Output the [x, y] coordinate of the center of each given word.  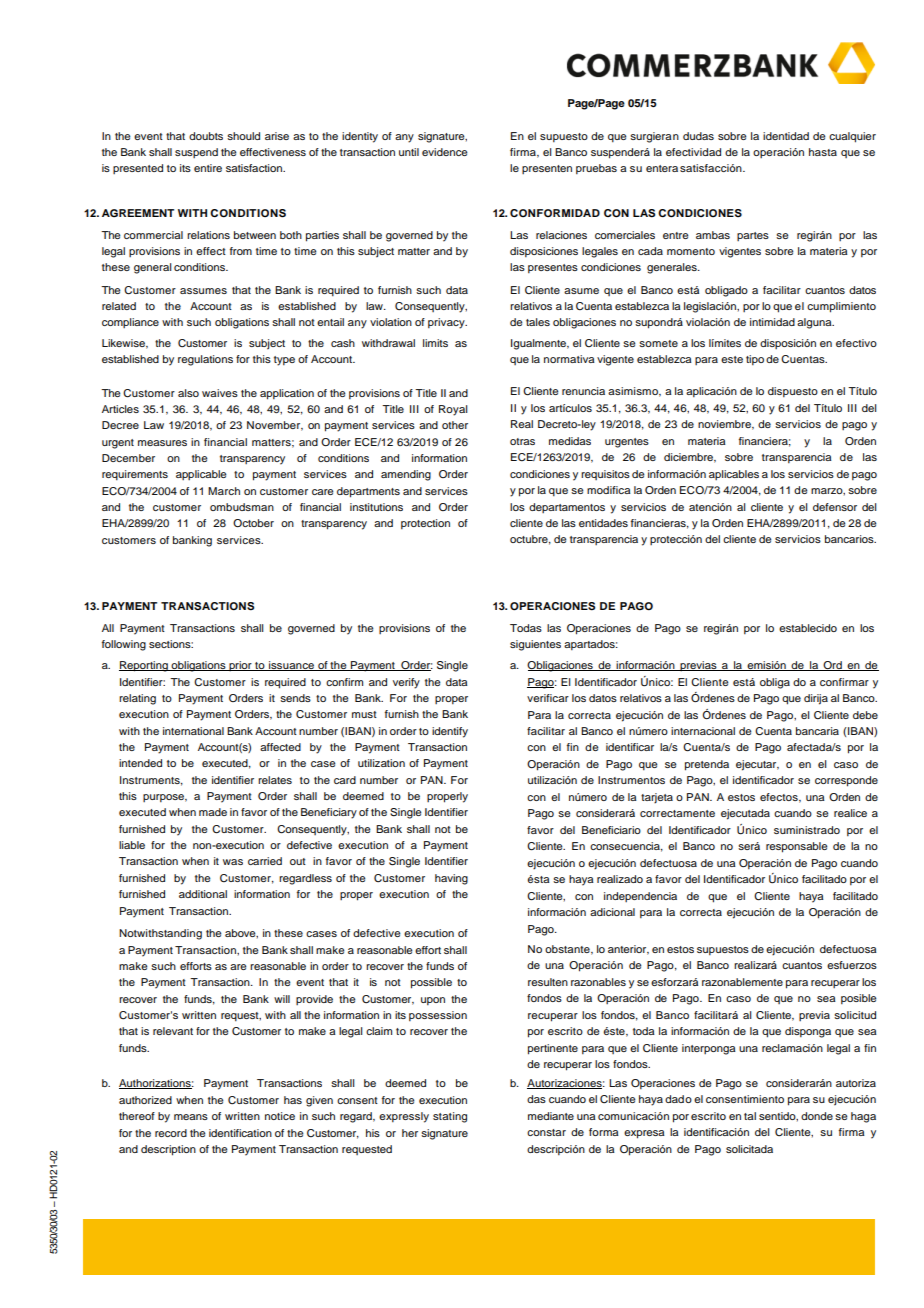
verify [406, 683]
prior [240, 666]
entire [208, 168]
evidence [445, 152]
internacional [703, 731]
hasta [823, 152]
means [191, 1117]
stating [450, 1117]
